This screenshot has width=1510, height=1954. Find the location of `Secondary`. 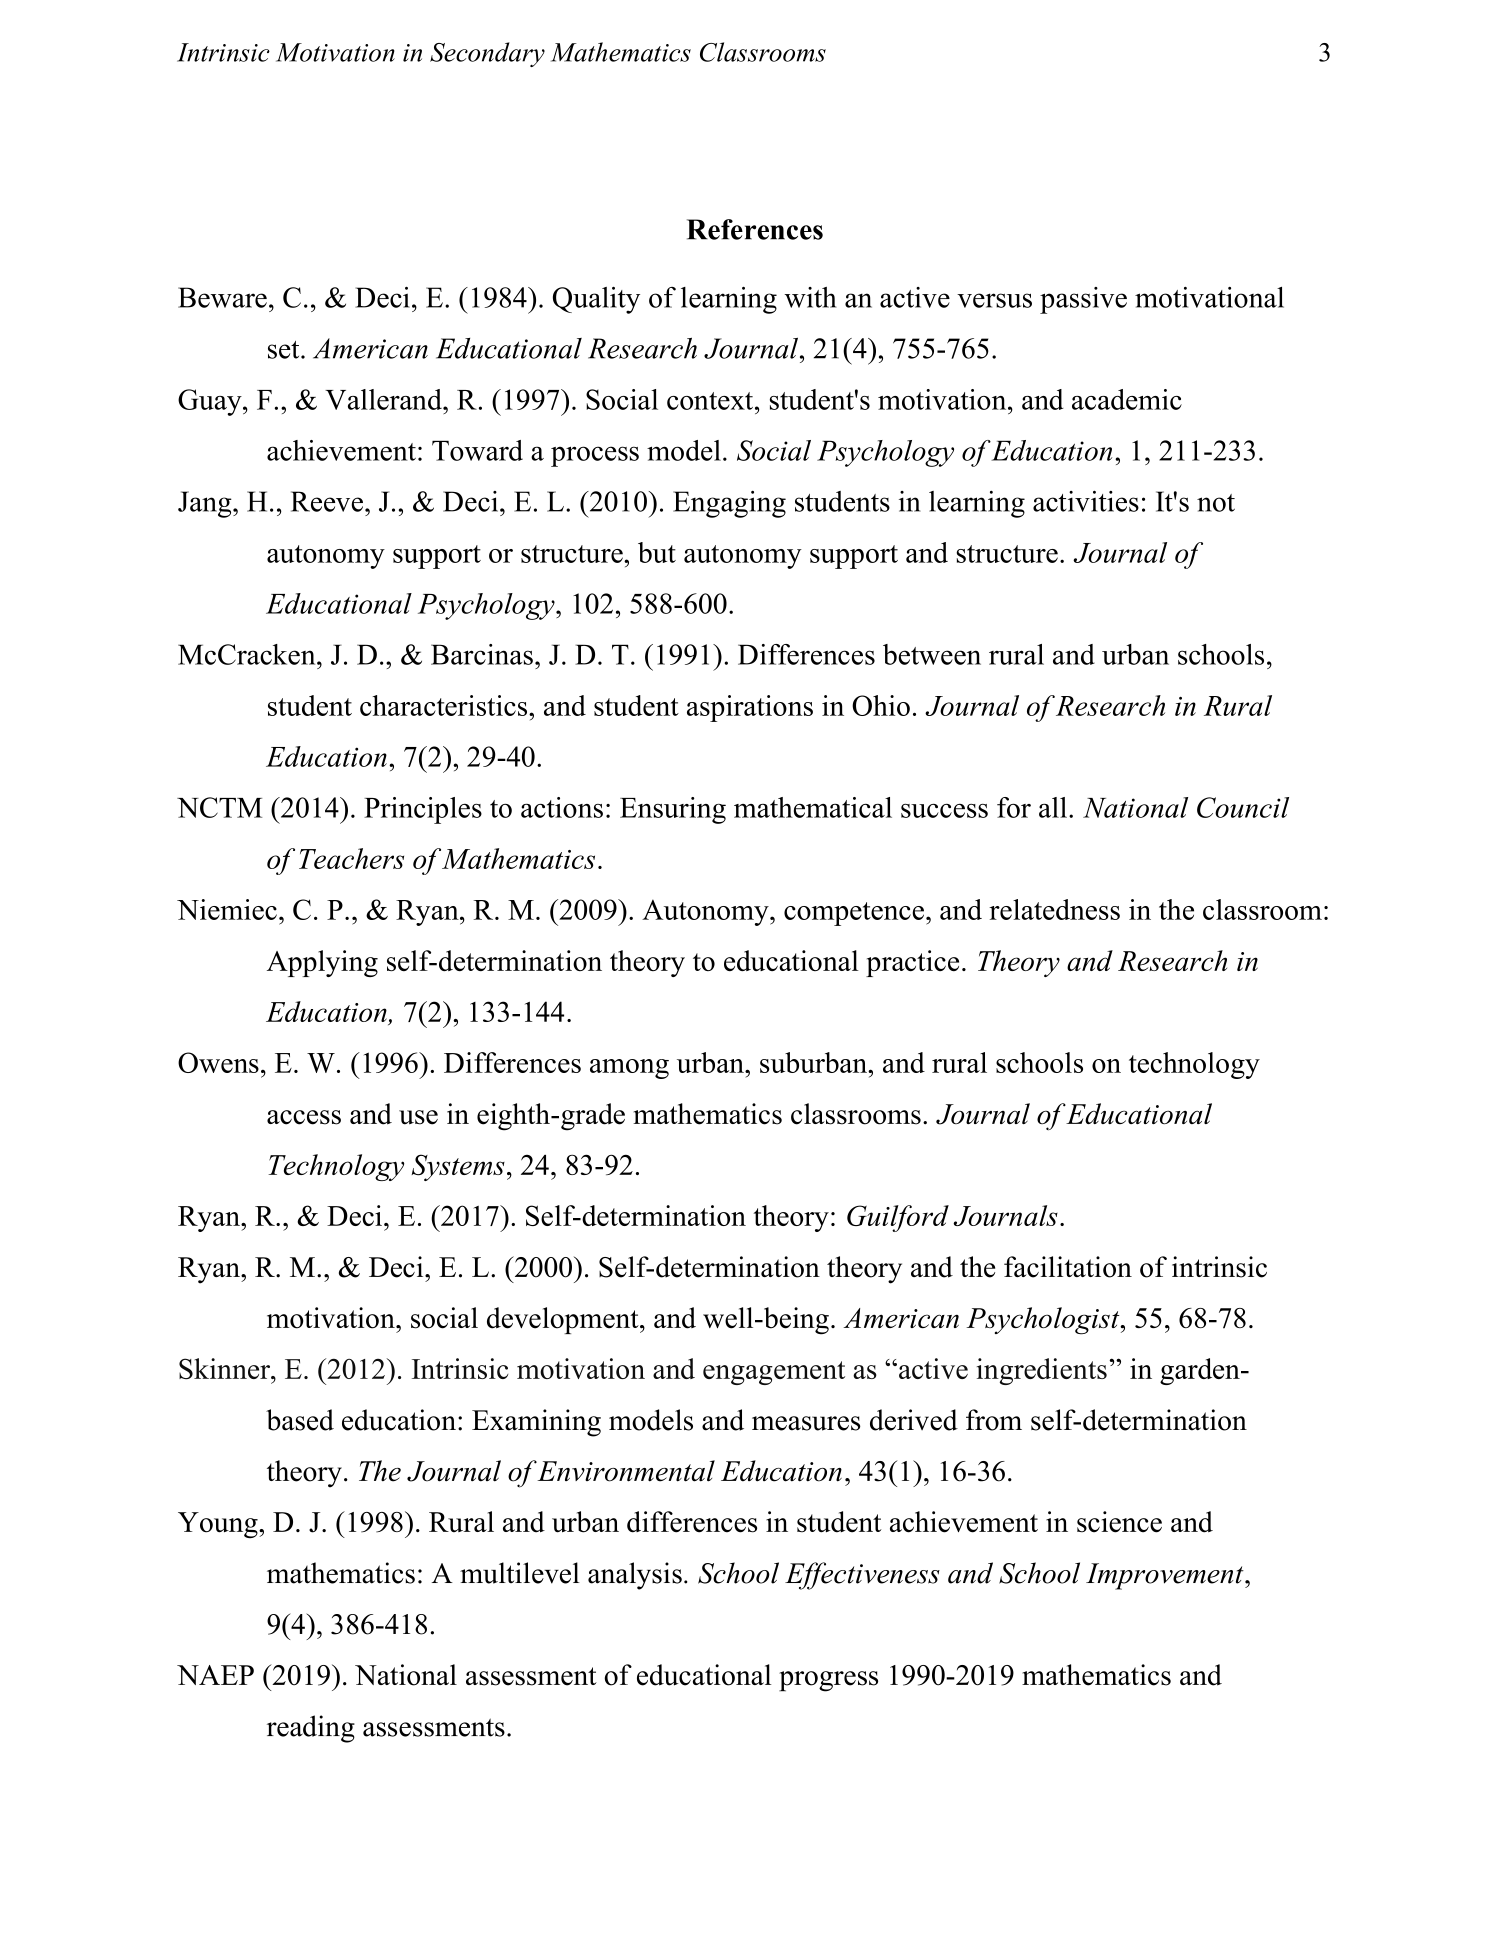

Secondary is located at coordinates (487, 54).
